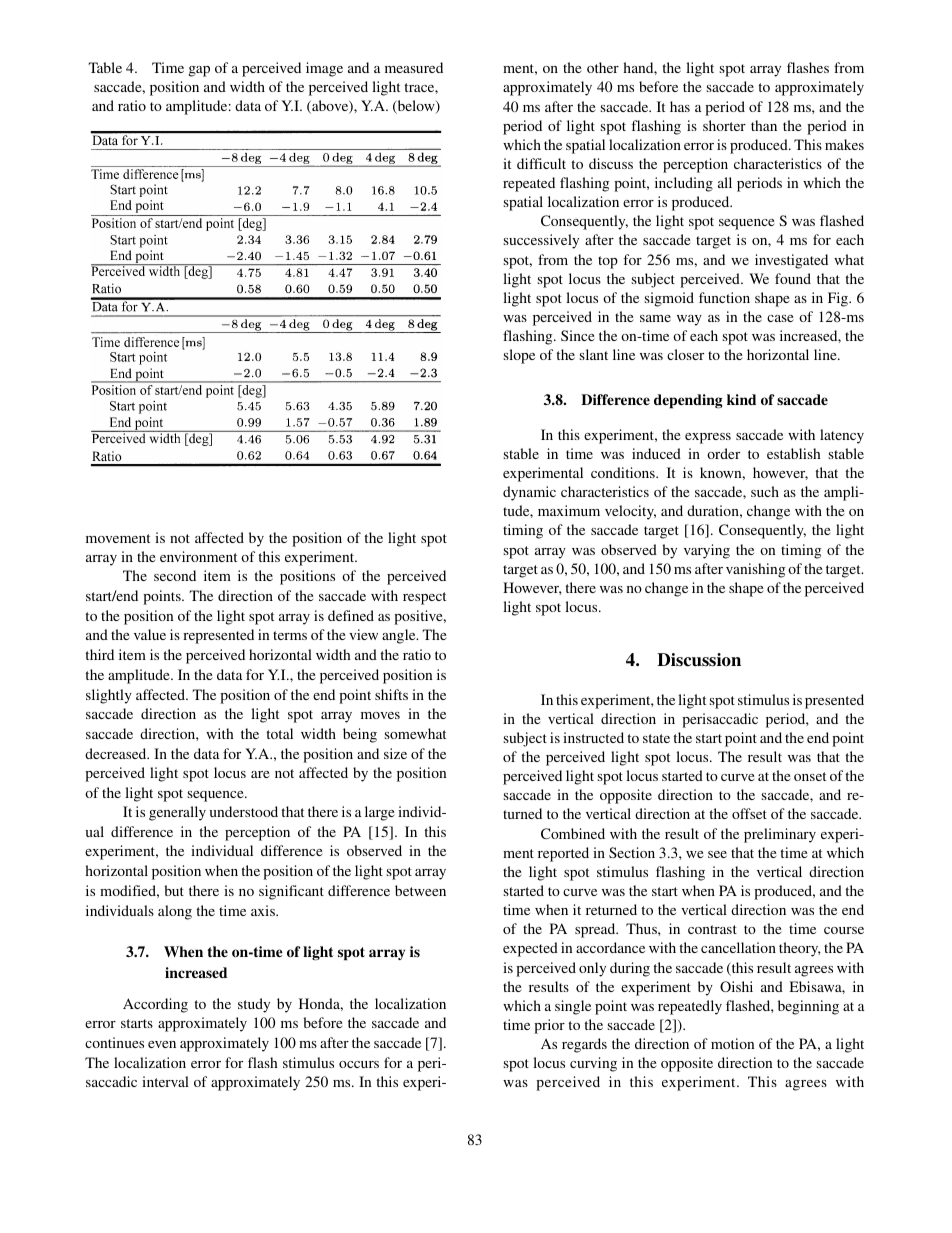 Image resolution: width=952 pixels, height=1233 pixels. Describe the element at coordinates (424, 598) in the screenshot. I see `respect` at that location.
